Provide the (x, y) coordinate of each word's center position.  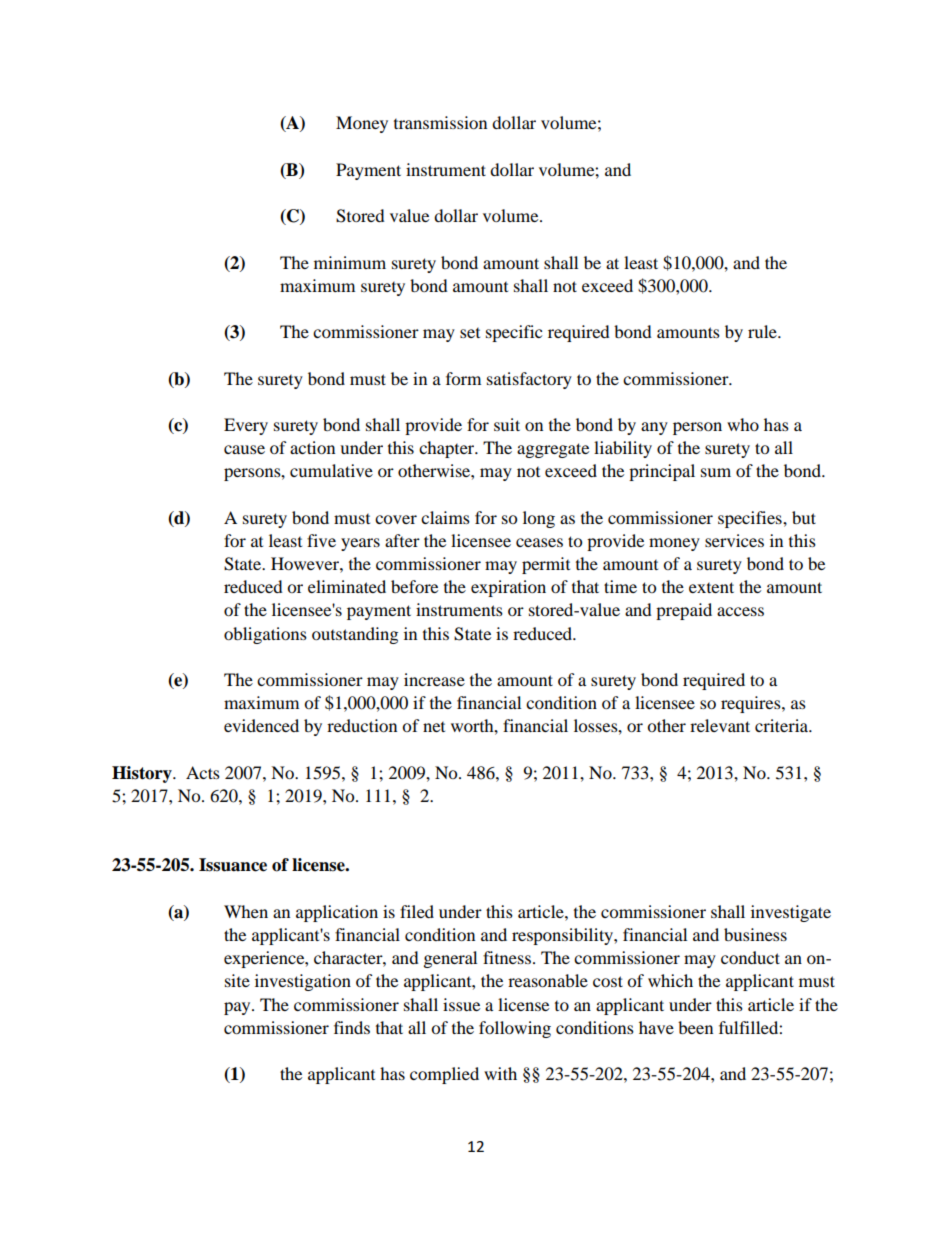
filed (417, 911)
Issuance (233, 865)
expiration (508, 588)
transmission (440, 122)
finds (352, 1027)
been (695, 1027)
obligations (265, 635)
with (500, 1073)
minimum (350, 262)
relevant (720, 725)
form (463, 378)
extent (711, 587)
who (743, 424)
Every (246, 426)
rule (763, 331)
